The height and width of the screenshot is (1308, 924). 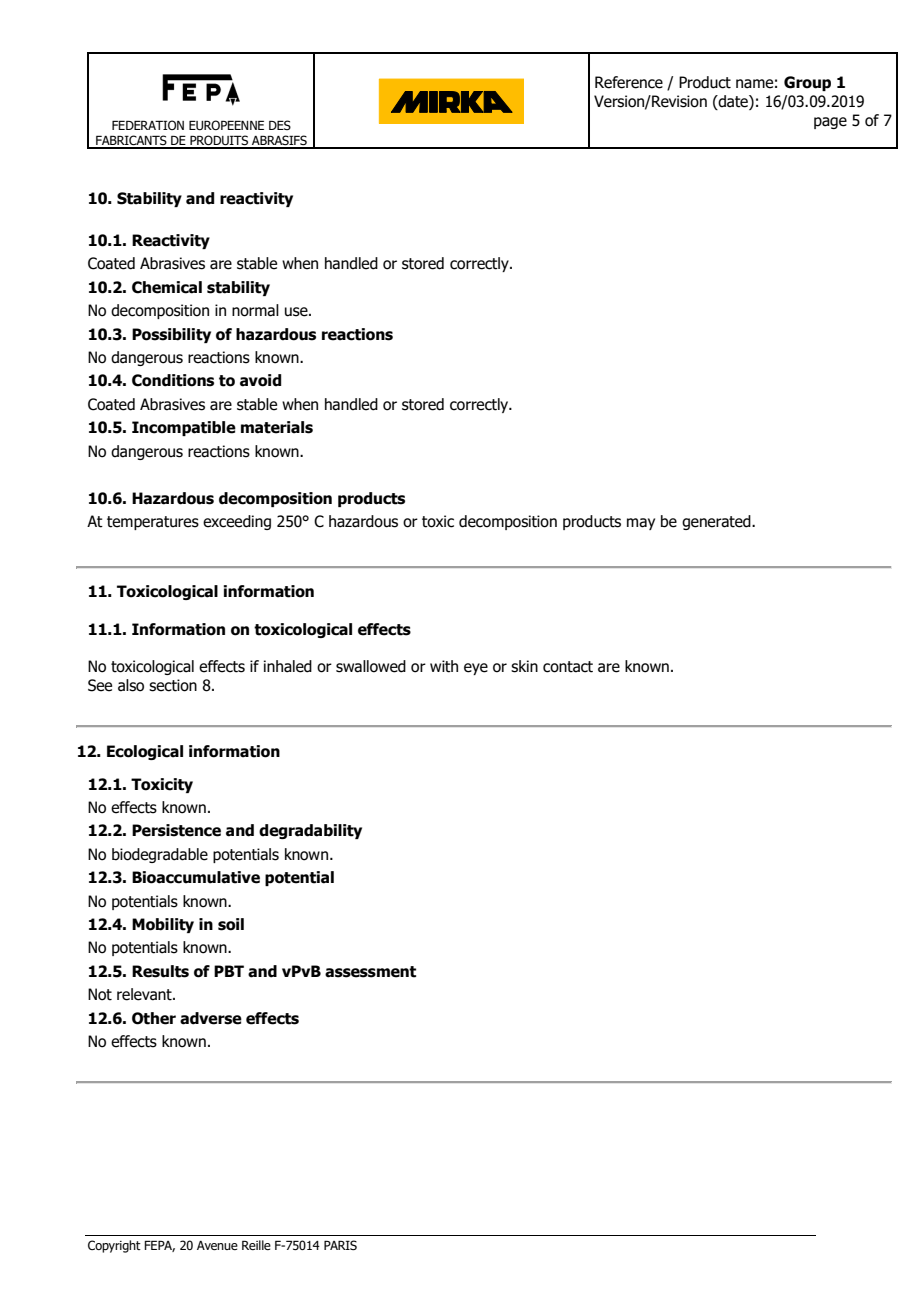 I want to click on PARIS, so click(x=340, y=1245).
